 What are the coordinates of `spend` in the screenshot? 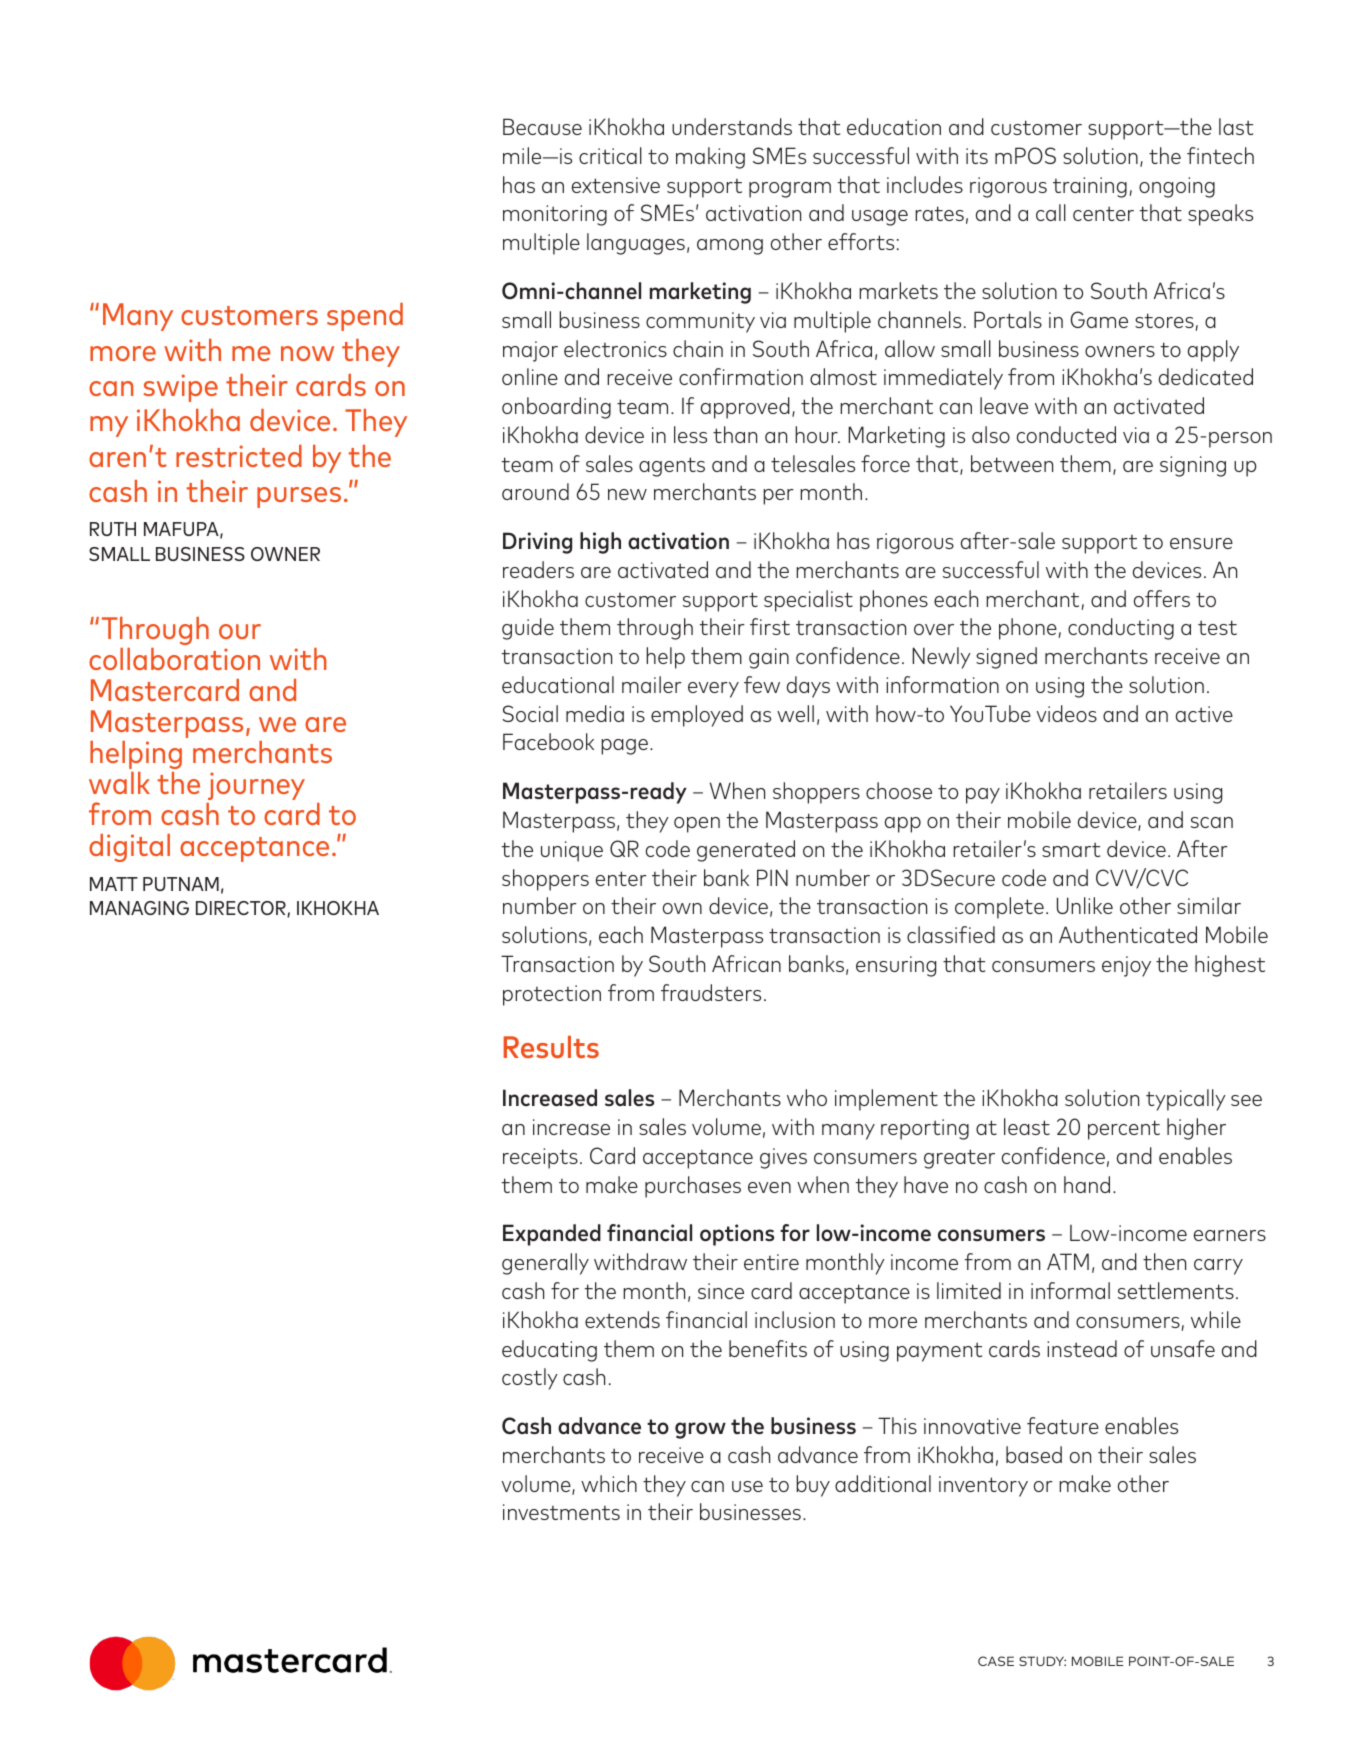 It's located at (365, 317).
